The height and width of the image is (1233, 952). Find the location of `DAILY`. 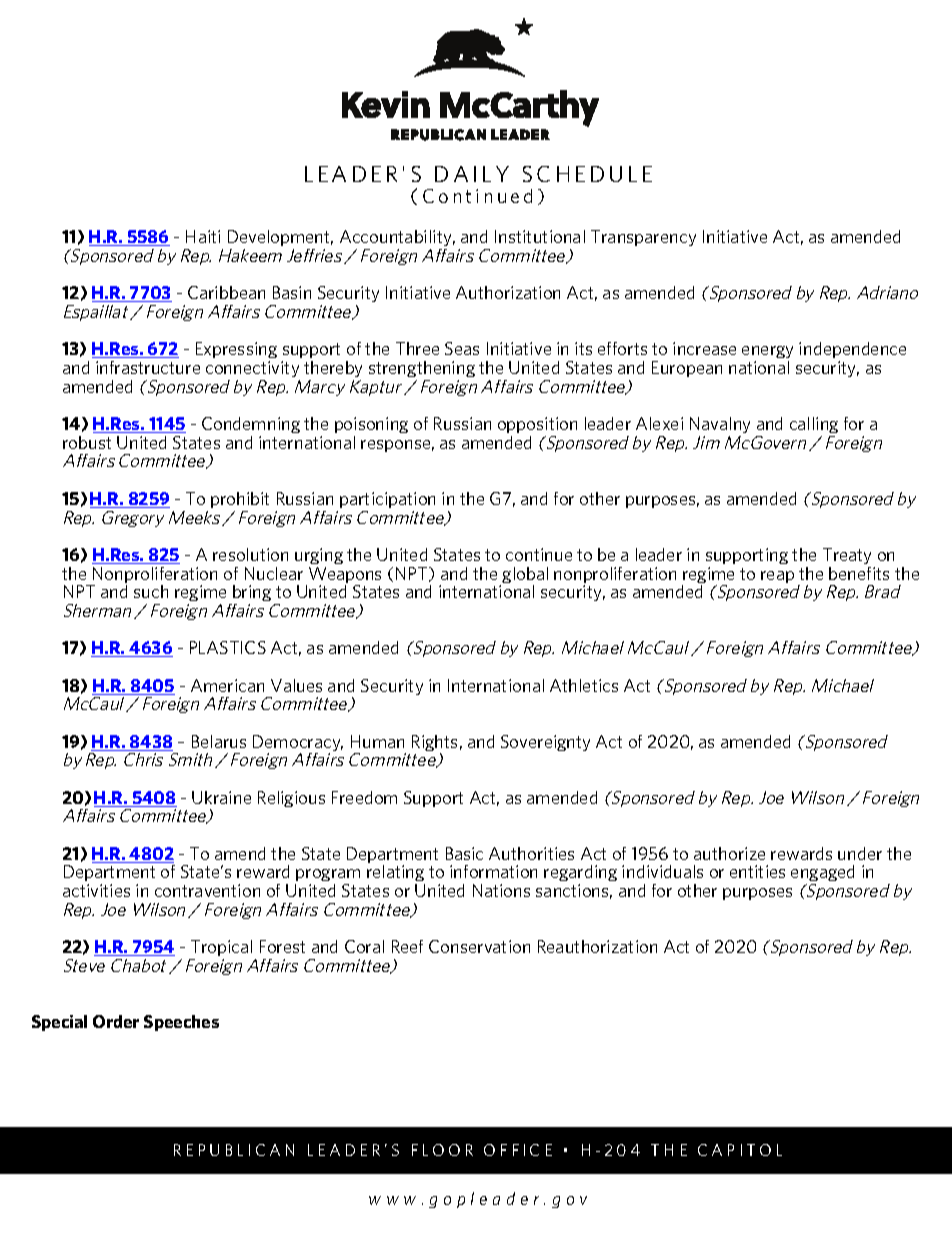

DAILY is located at coordinates (472, 174).
